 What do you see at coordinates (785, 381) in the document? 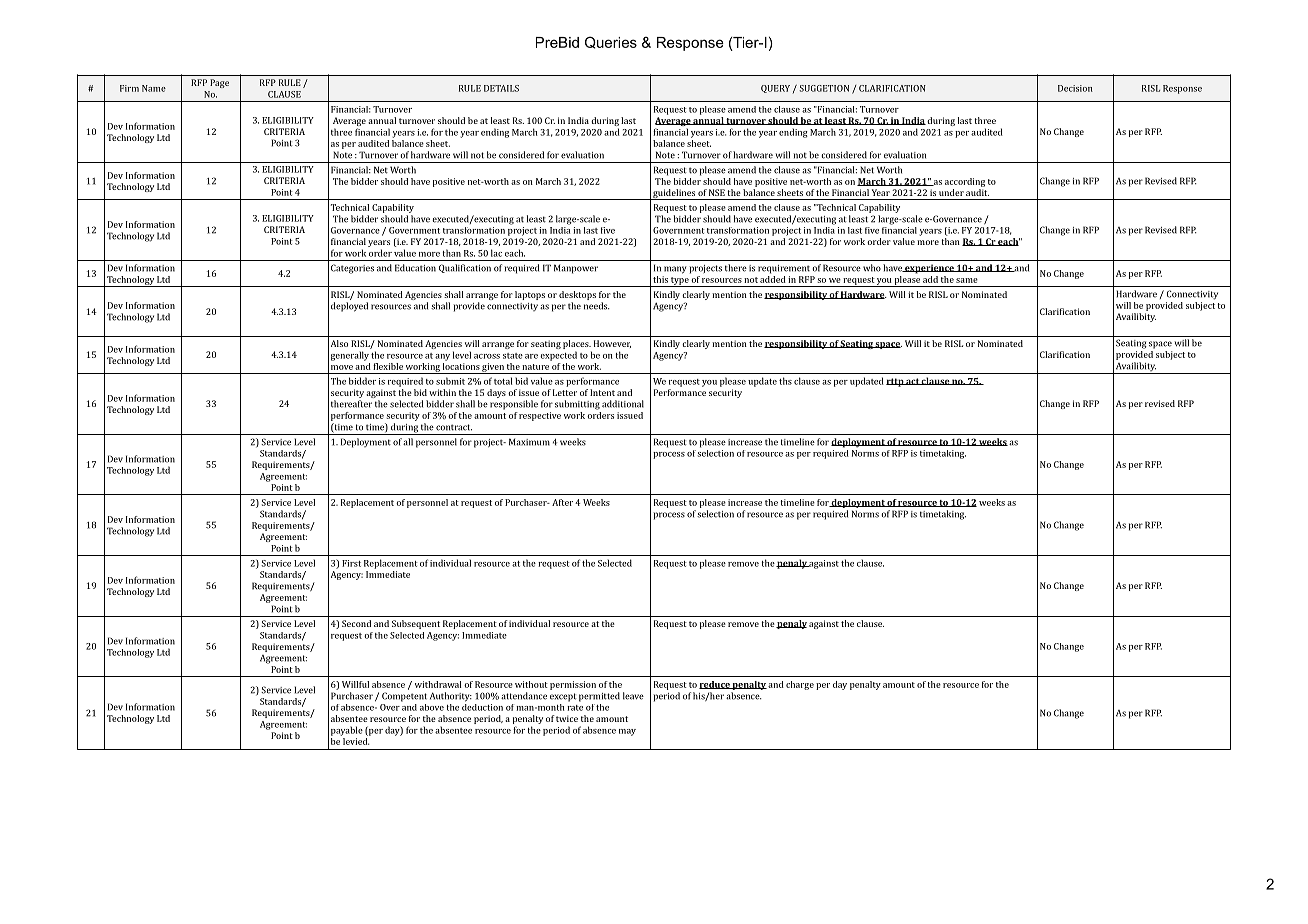
I see `ths` at bounding box center [785, 381].
